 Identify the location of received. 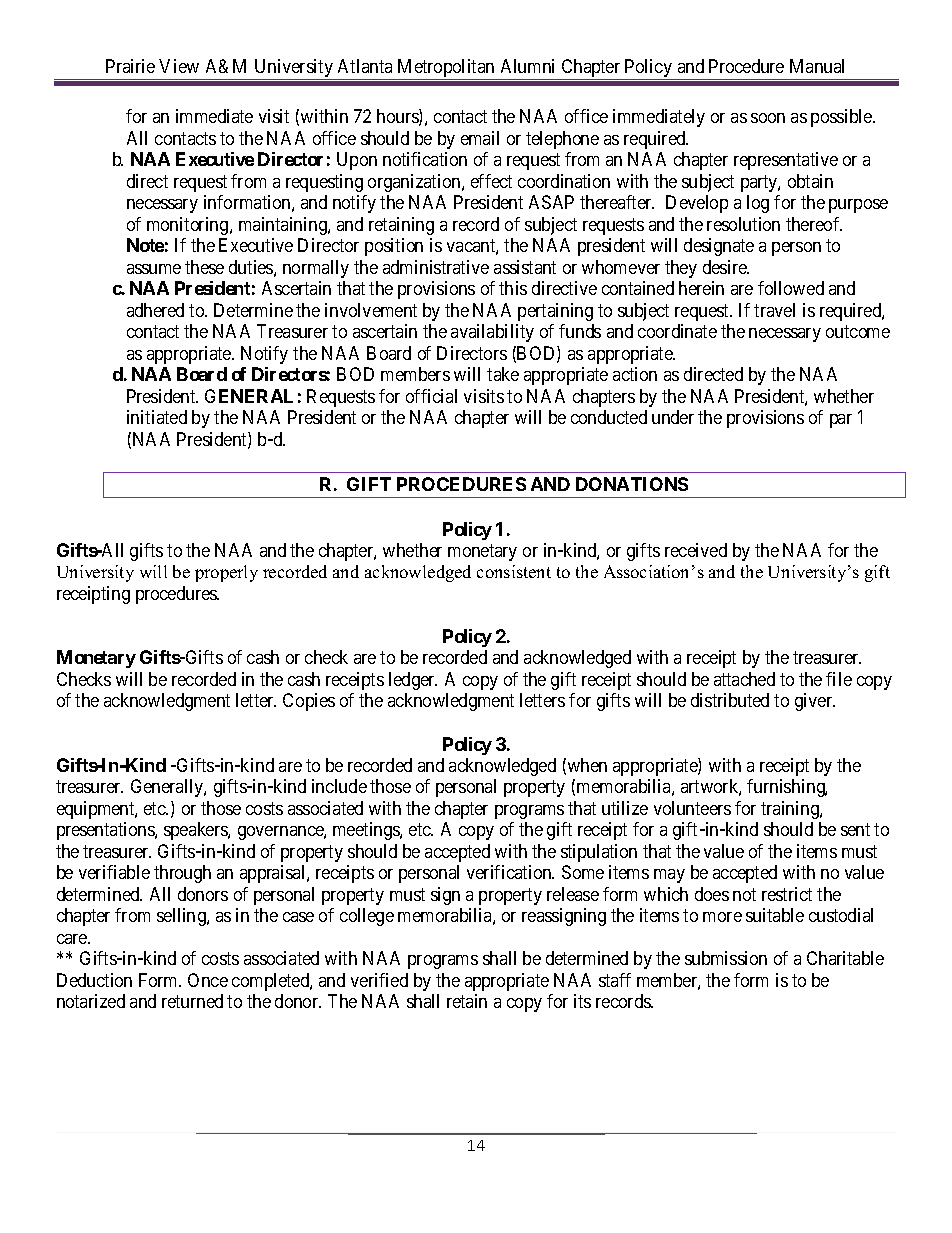
(696, 550).
